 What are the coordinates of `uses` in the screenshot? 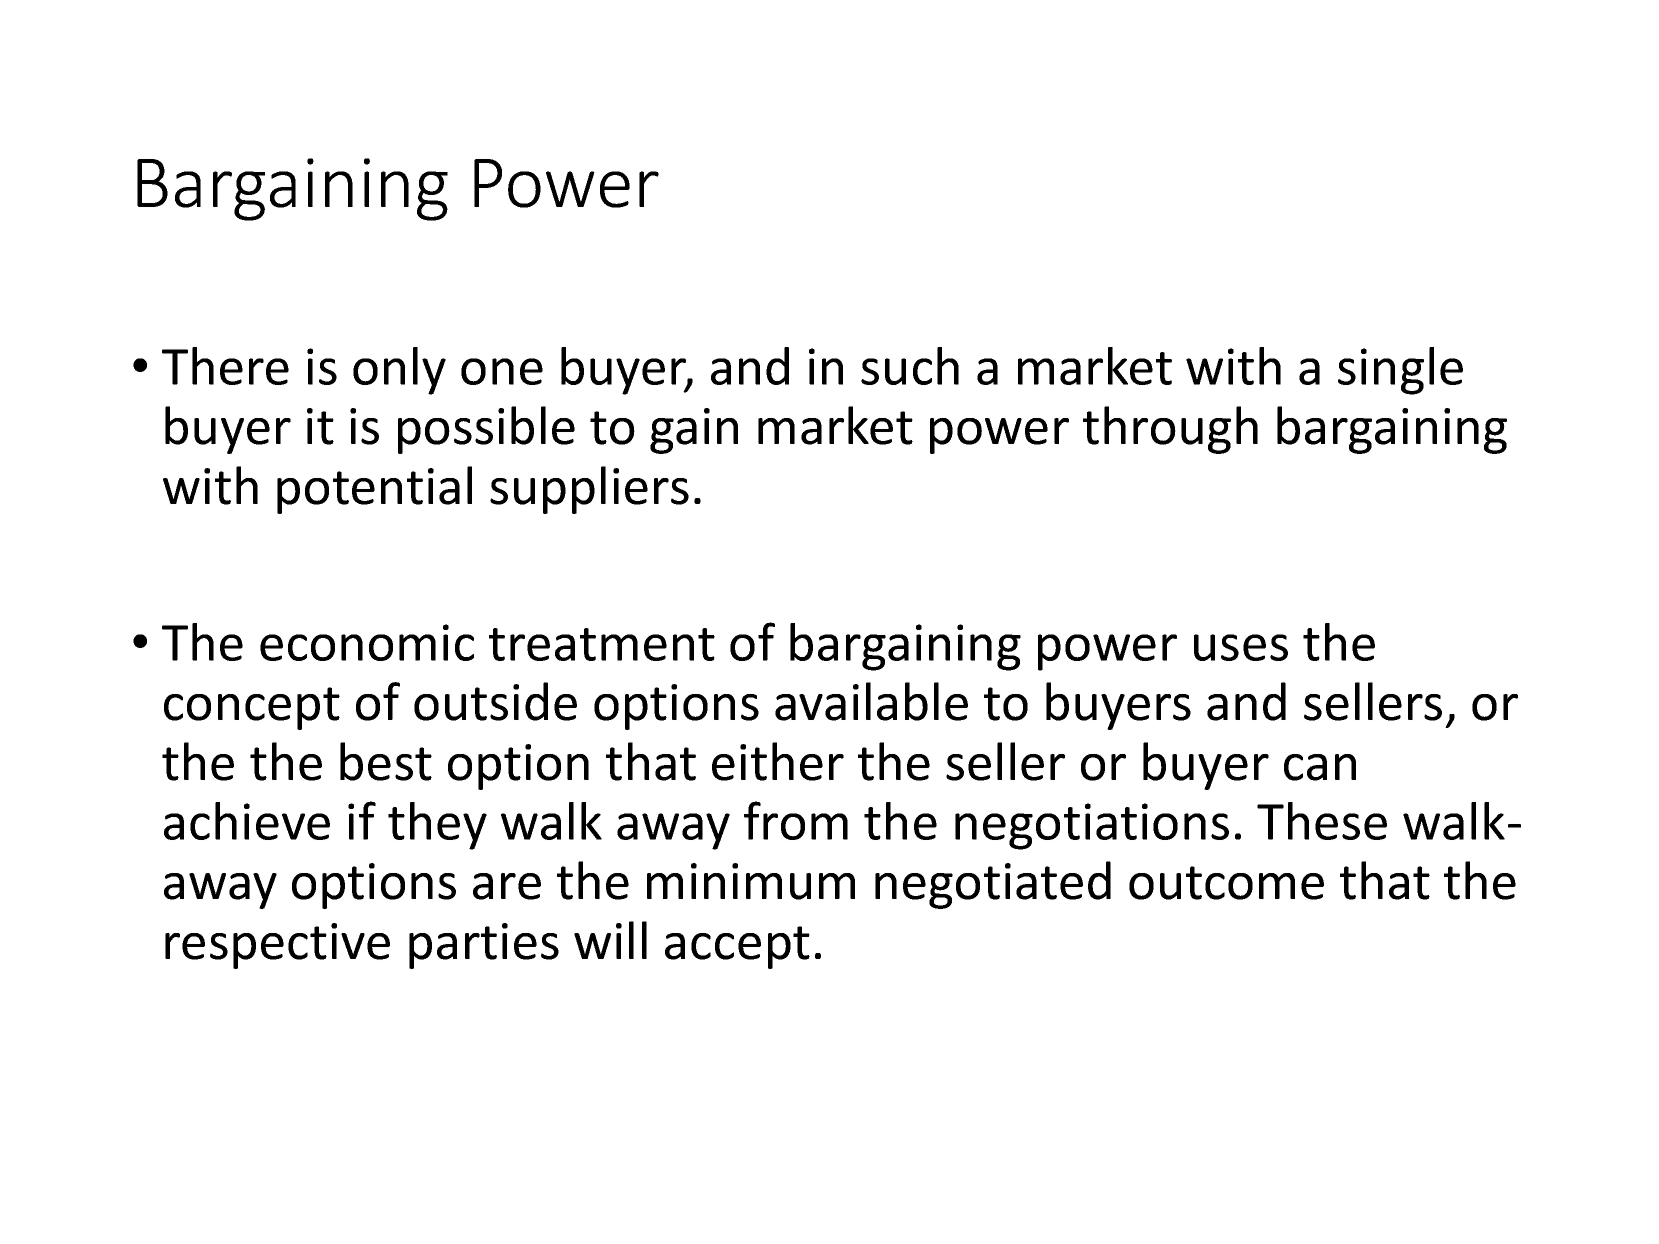 It's located at (1241, 647).
